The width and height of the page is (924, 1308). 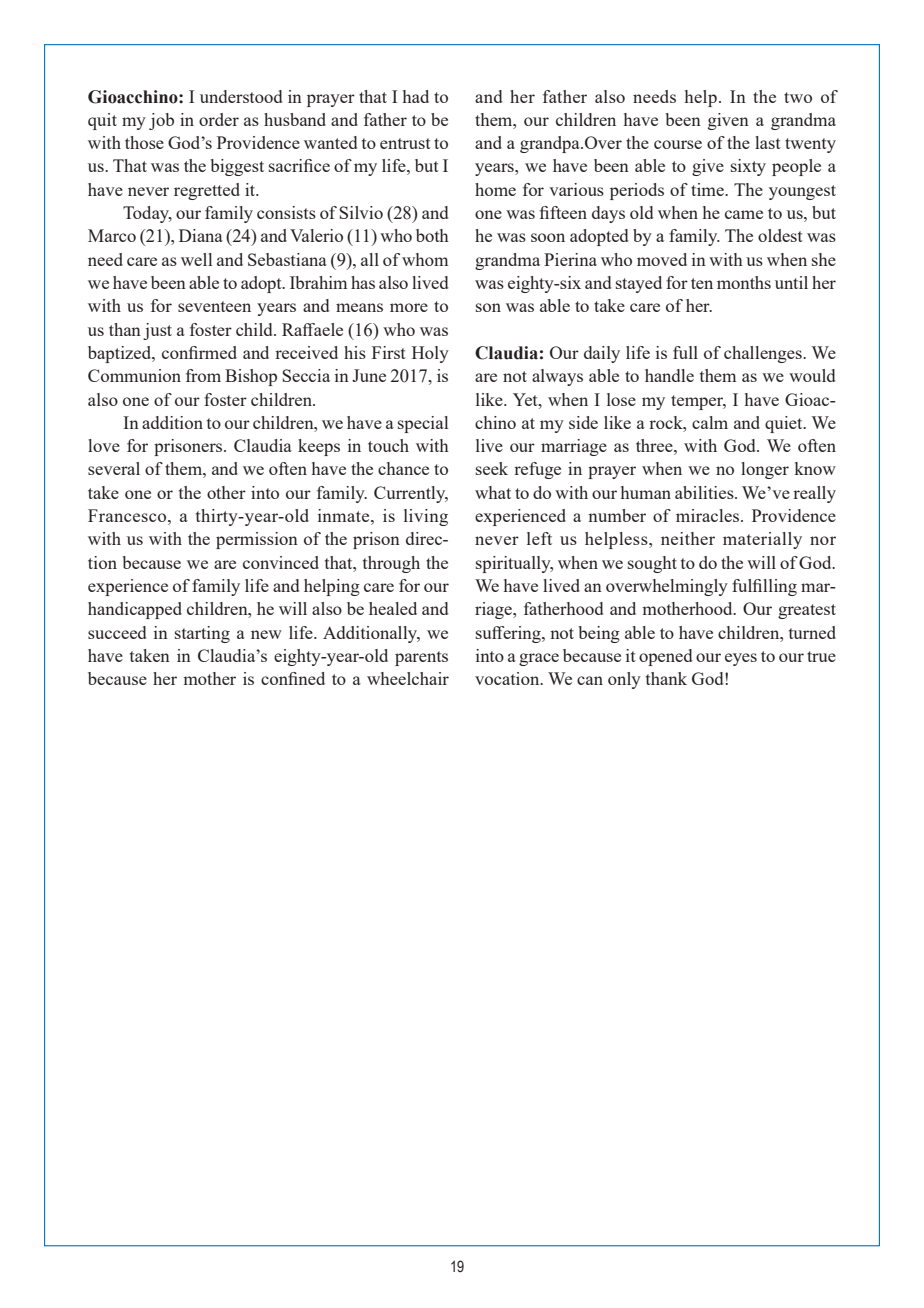 What do you see at coordinates (219, 119) in the page?
I see `order` at bounding box center [219, 119].
